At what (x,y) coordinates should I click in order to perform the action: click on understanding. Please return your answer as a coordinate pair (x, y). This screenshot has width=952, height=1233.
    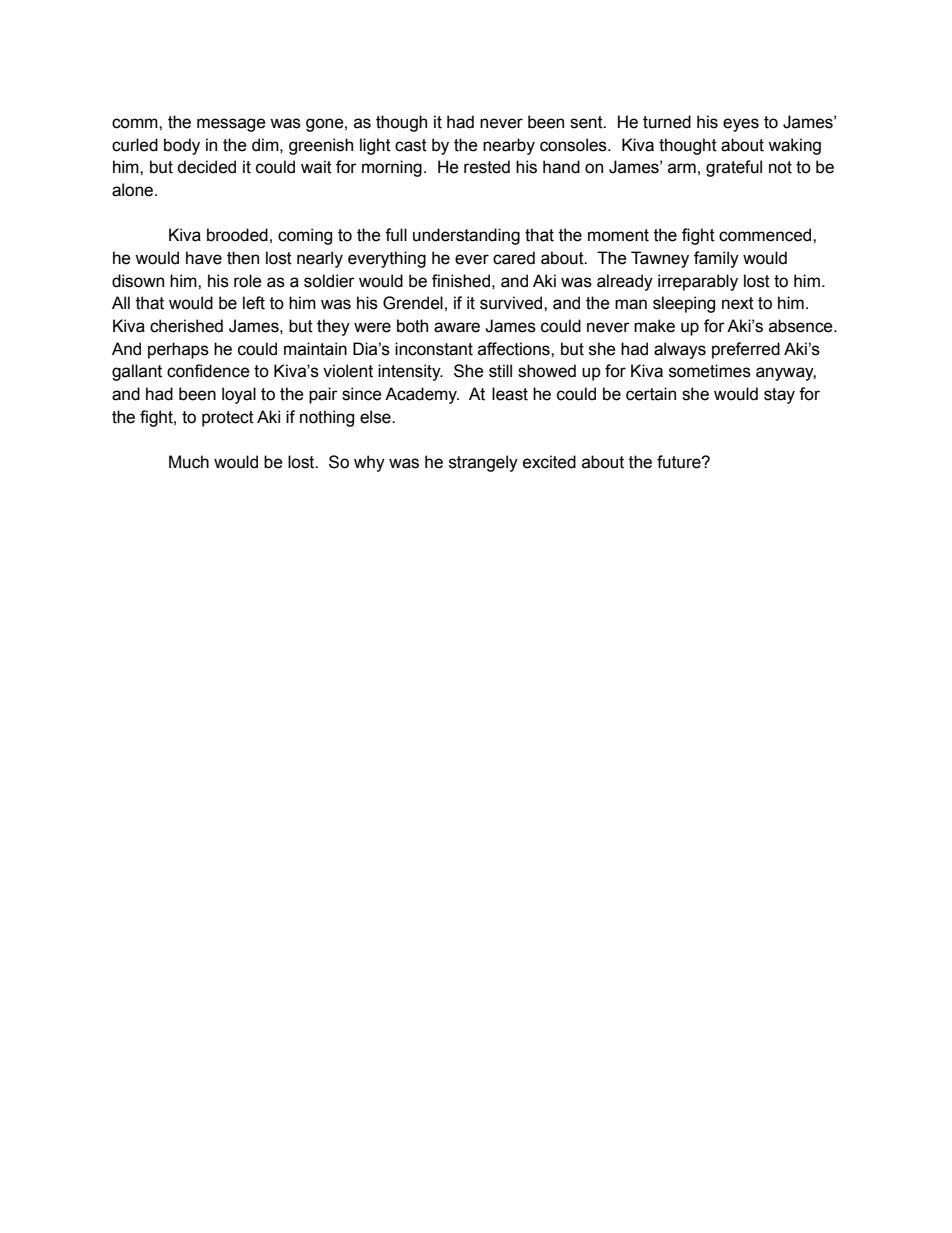
    Looking at the image, I should click on (466, 236).
